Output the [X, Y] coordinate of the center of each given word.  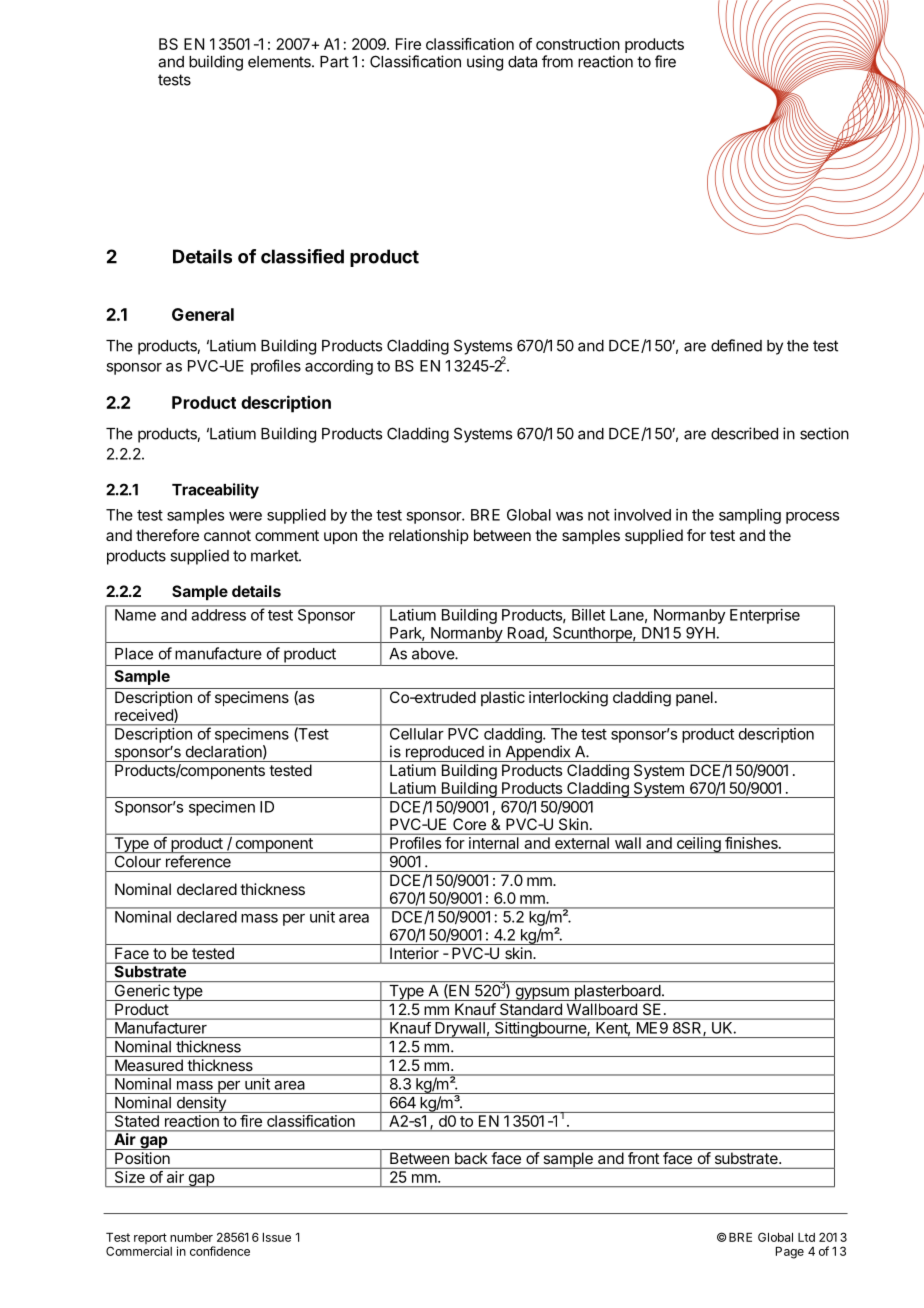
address [219, 615]
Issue [277, 1237]
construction [578, 44]
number [191, 1237]
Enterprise [765, 616]
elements [280, 62]
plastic [503, 698]
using [485, 63]
